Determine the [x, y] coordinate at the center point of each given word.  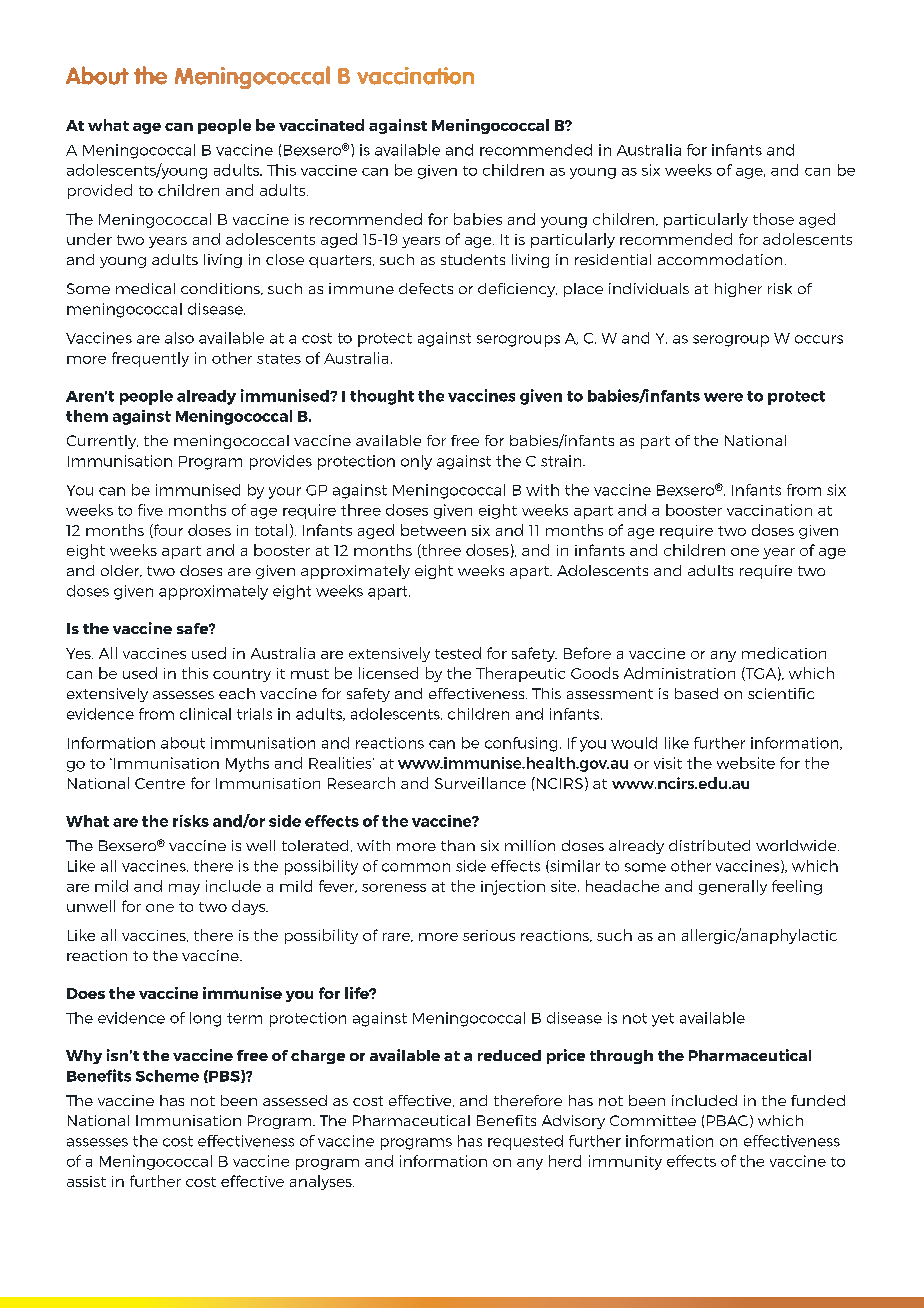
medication [784, 653]
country [242, 675]
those [773, 219]
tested [458, 653]
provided [100, 191]
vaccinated [321, 125]
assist [86, 1181]
